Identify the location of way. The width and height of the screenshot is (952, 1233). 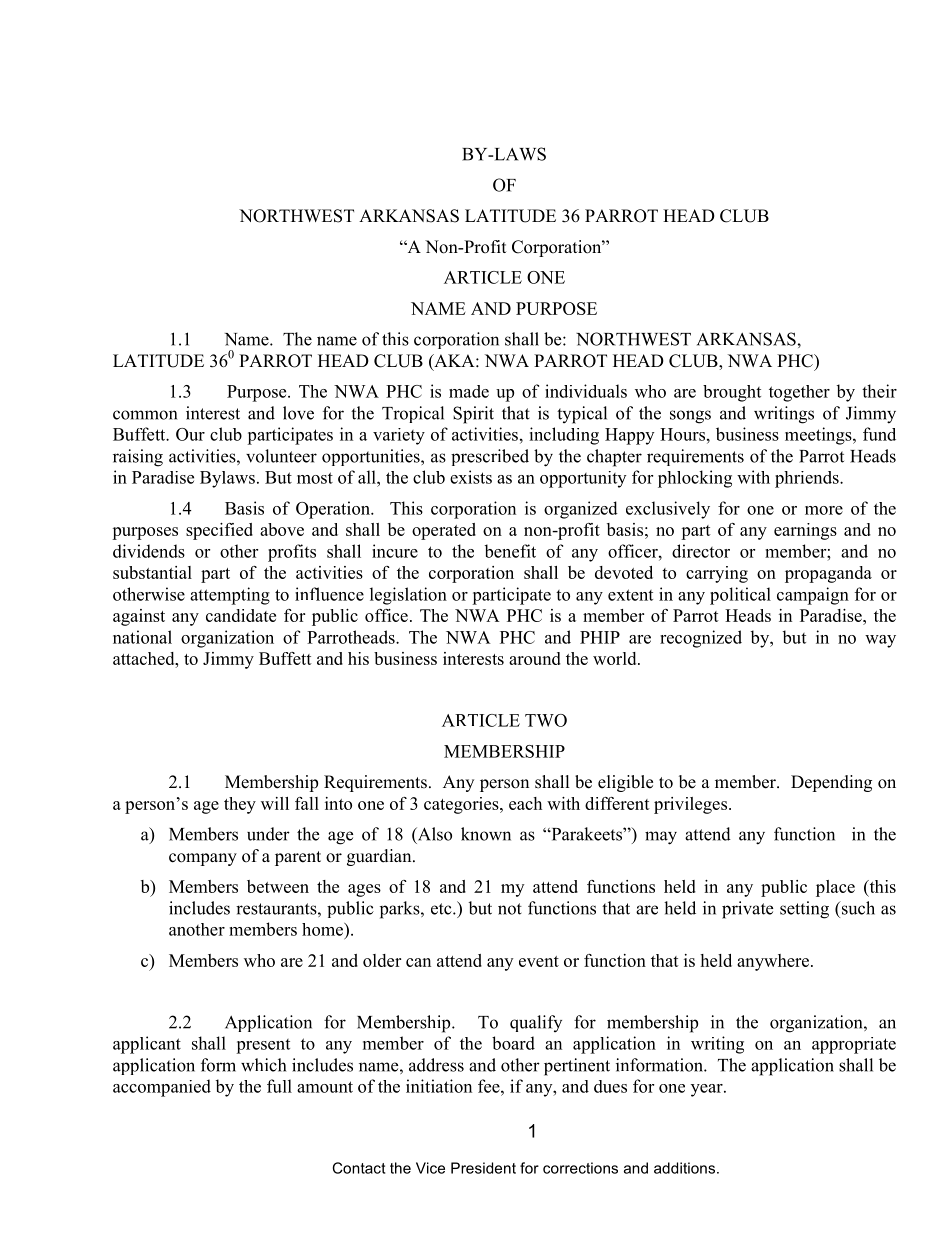
(880, 641).
